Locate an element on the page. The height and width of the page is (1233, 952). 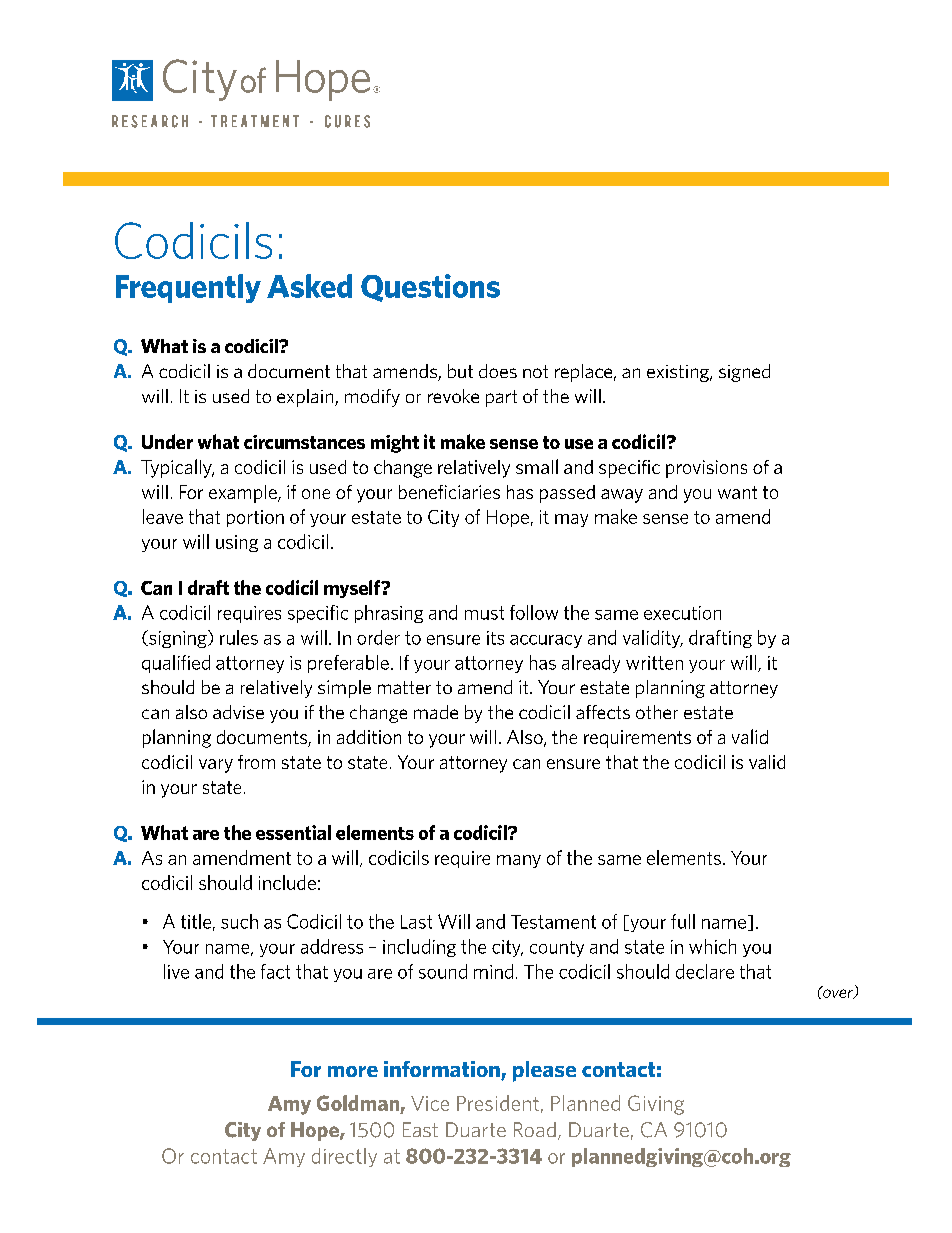
Questions is located at coordinates (430, 288).
